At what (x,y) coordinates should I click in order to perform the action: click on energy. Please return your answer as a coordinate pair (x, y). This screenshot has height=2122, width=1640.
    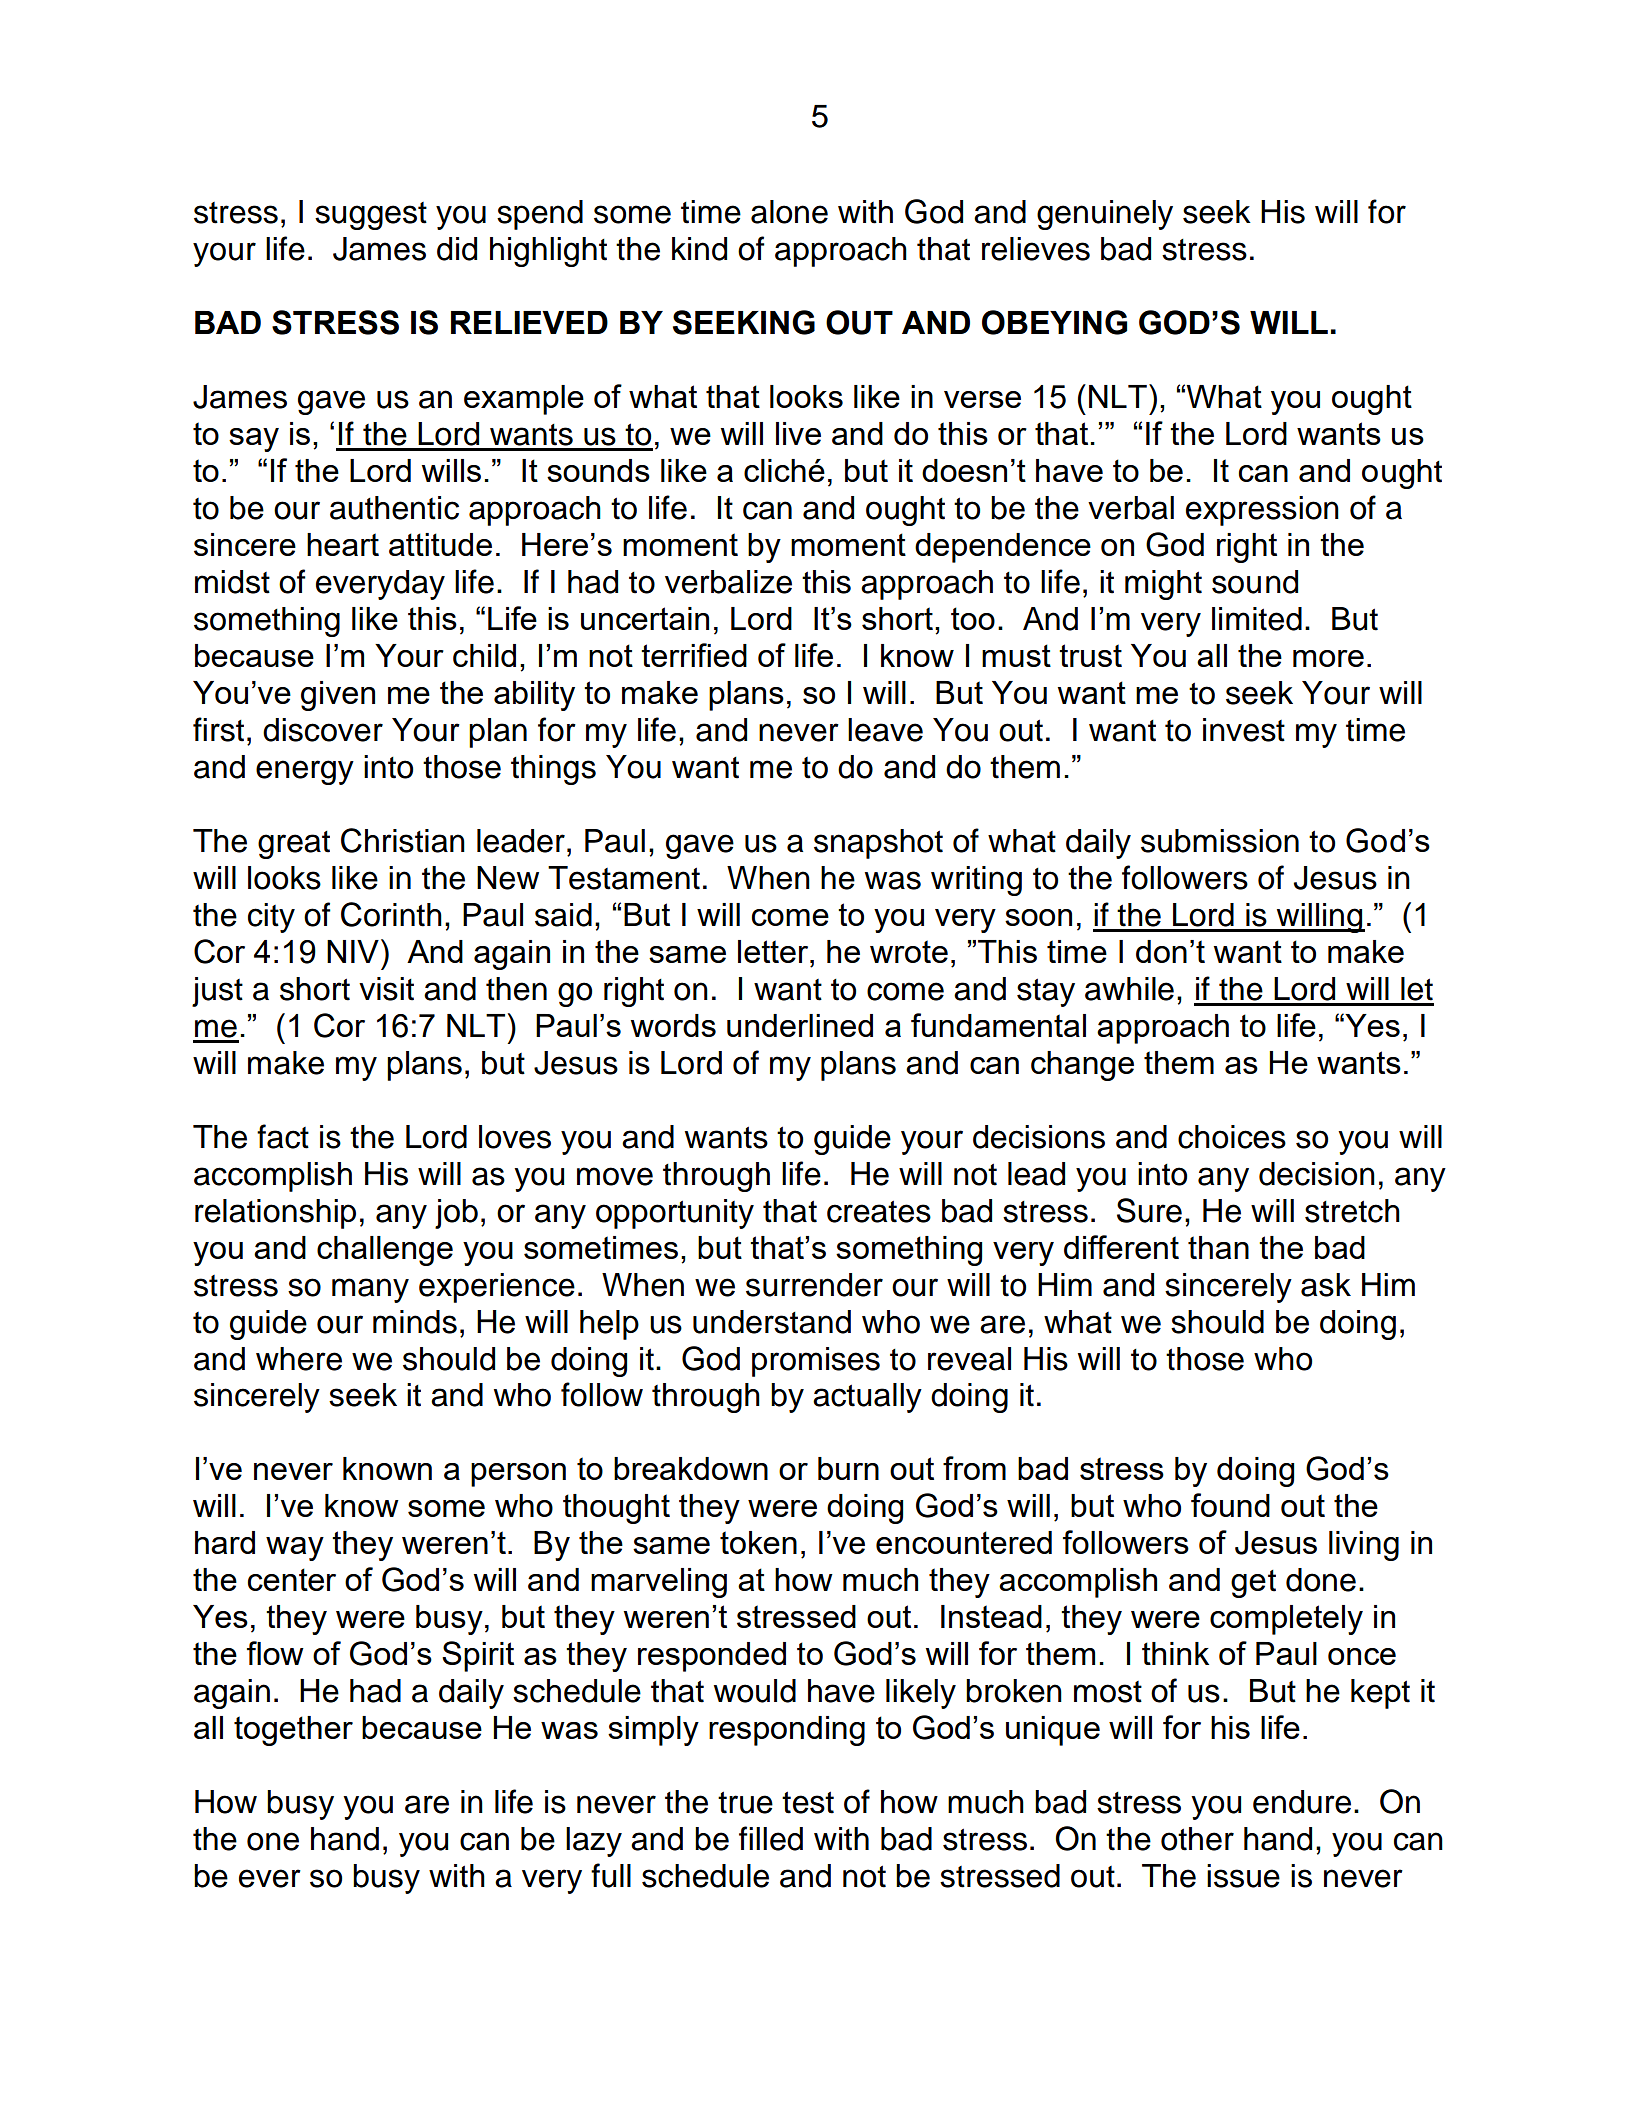
    Looking at the image, I should click on (305, 772).
